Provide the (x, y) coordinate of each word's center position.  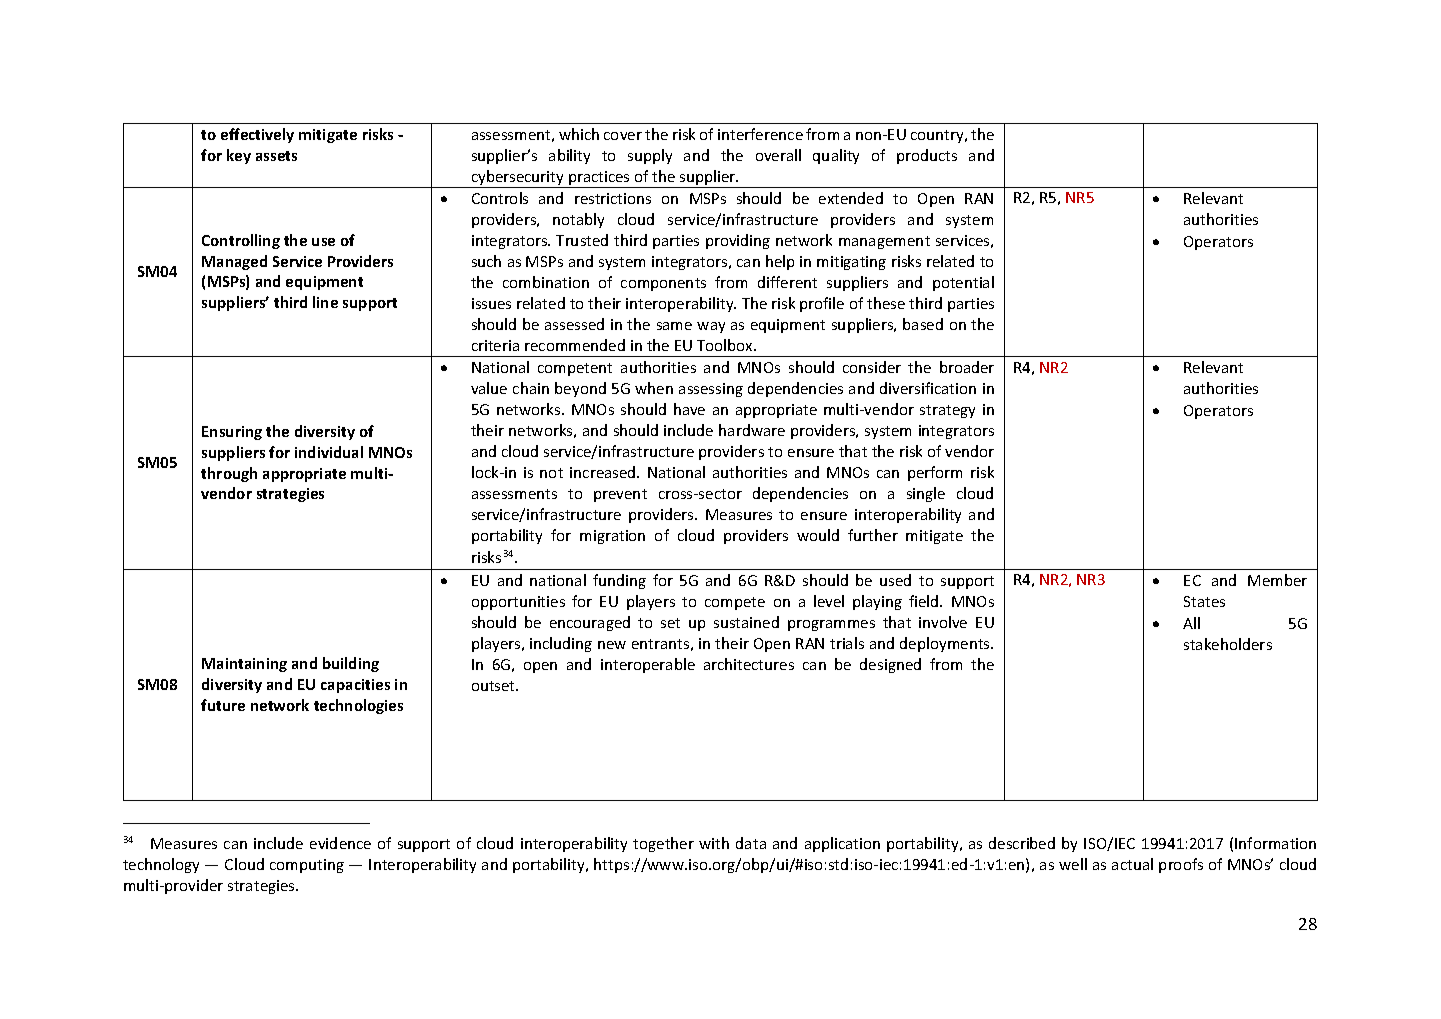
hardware (752, 430)
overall (778, 155)
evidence (340, 843)
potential (963, 283)
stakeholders (1228, 644)
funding (619, 581)
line (325, 302)
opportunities (518, 603)
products (927, 156)
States (1204, 601)
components (663, 284)
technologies (358, 706)
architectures (749, 664)
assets (276, 156)
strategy (947, 411)
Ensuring (232, 433)
